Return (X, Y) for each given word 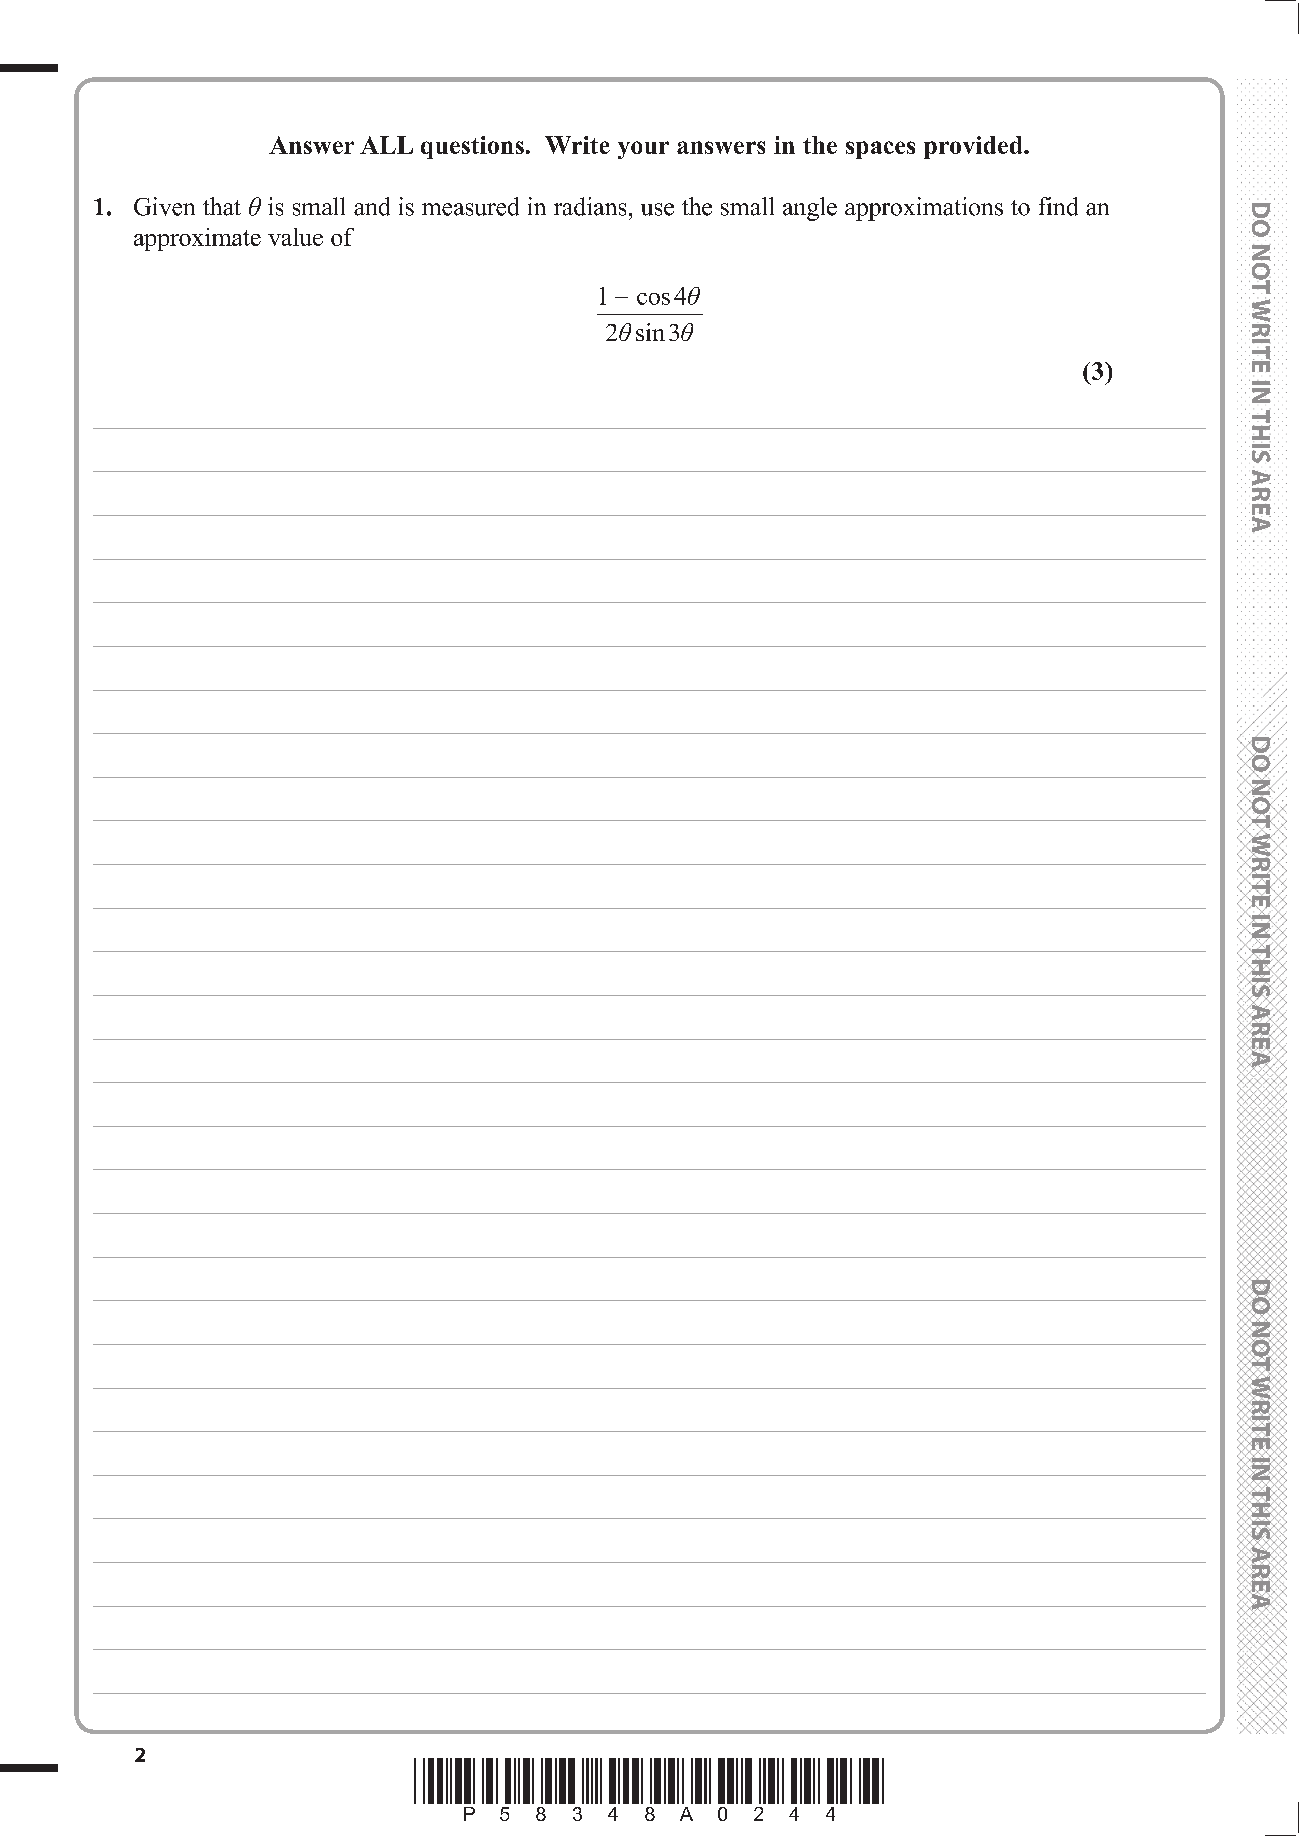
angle (810, 209)
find (1058, 206)
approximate (197, 239)
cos (653, 299)
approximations (924, 209)
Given (164, 206)
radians (590, 206)
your (643, 150)
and (372, 206)
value (295, 237)
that (222, 206)
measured (470, 206)
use (657, 209)
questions (472, 147)
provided (974, 147)
